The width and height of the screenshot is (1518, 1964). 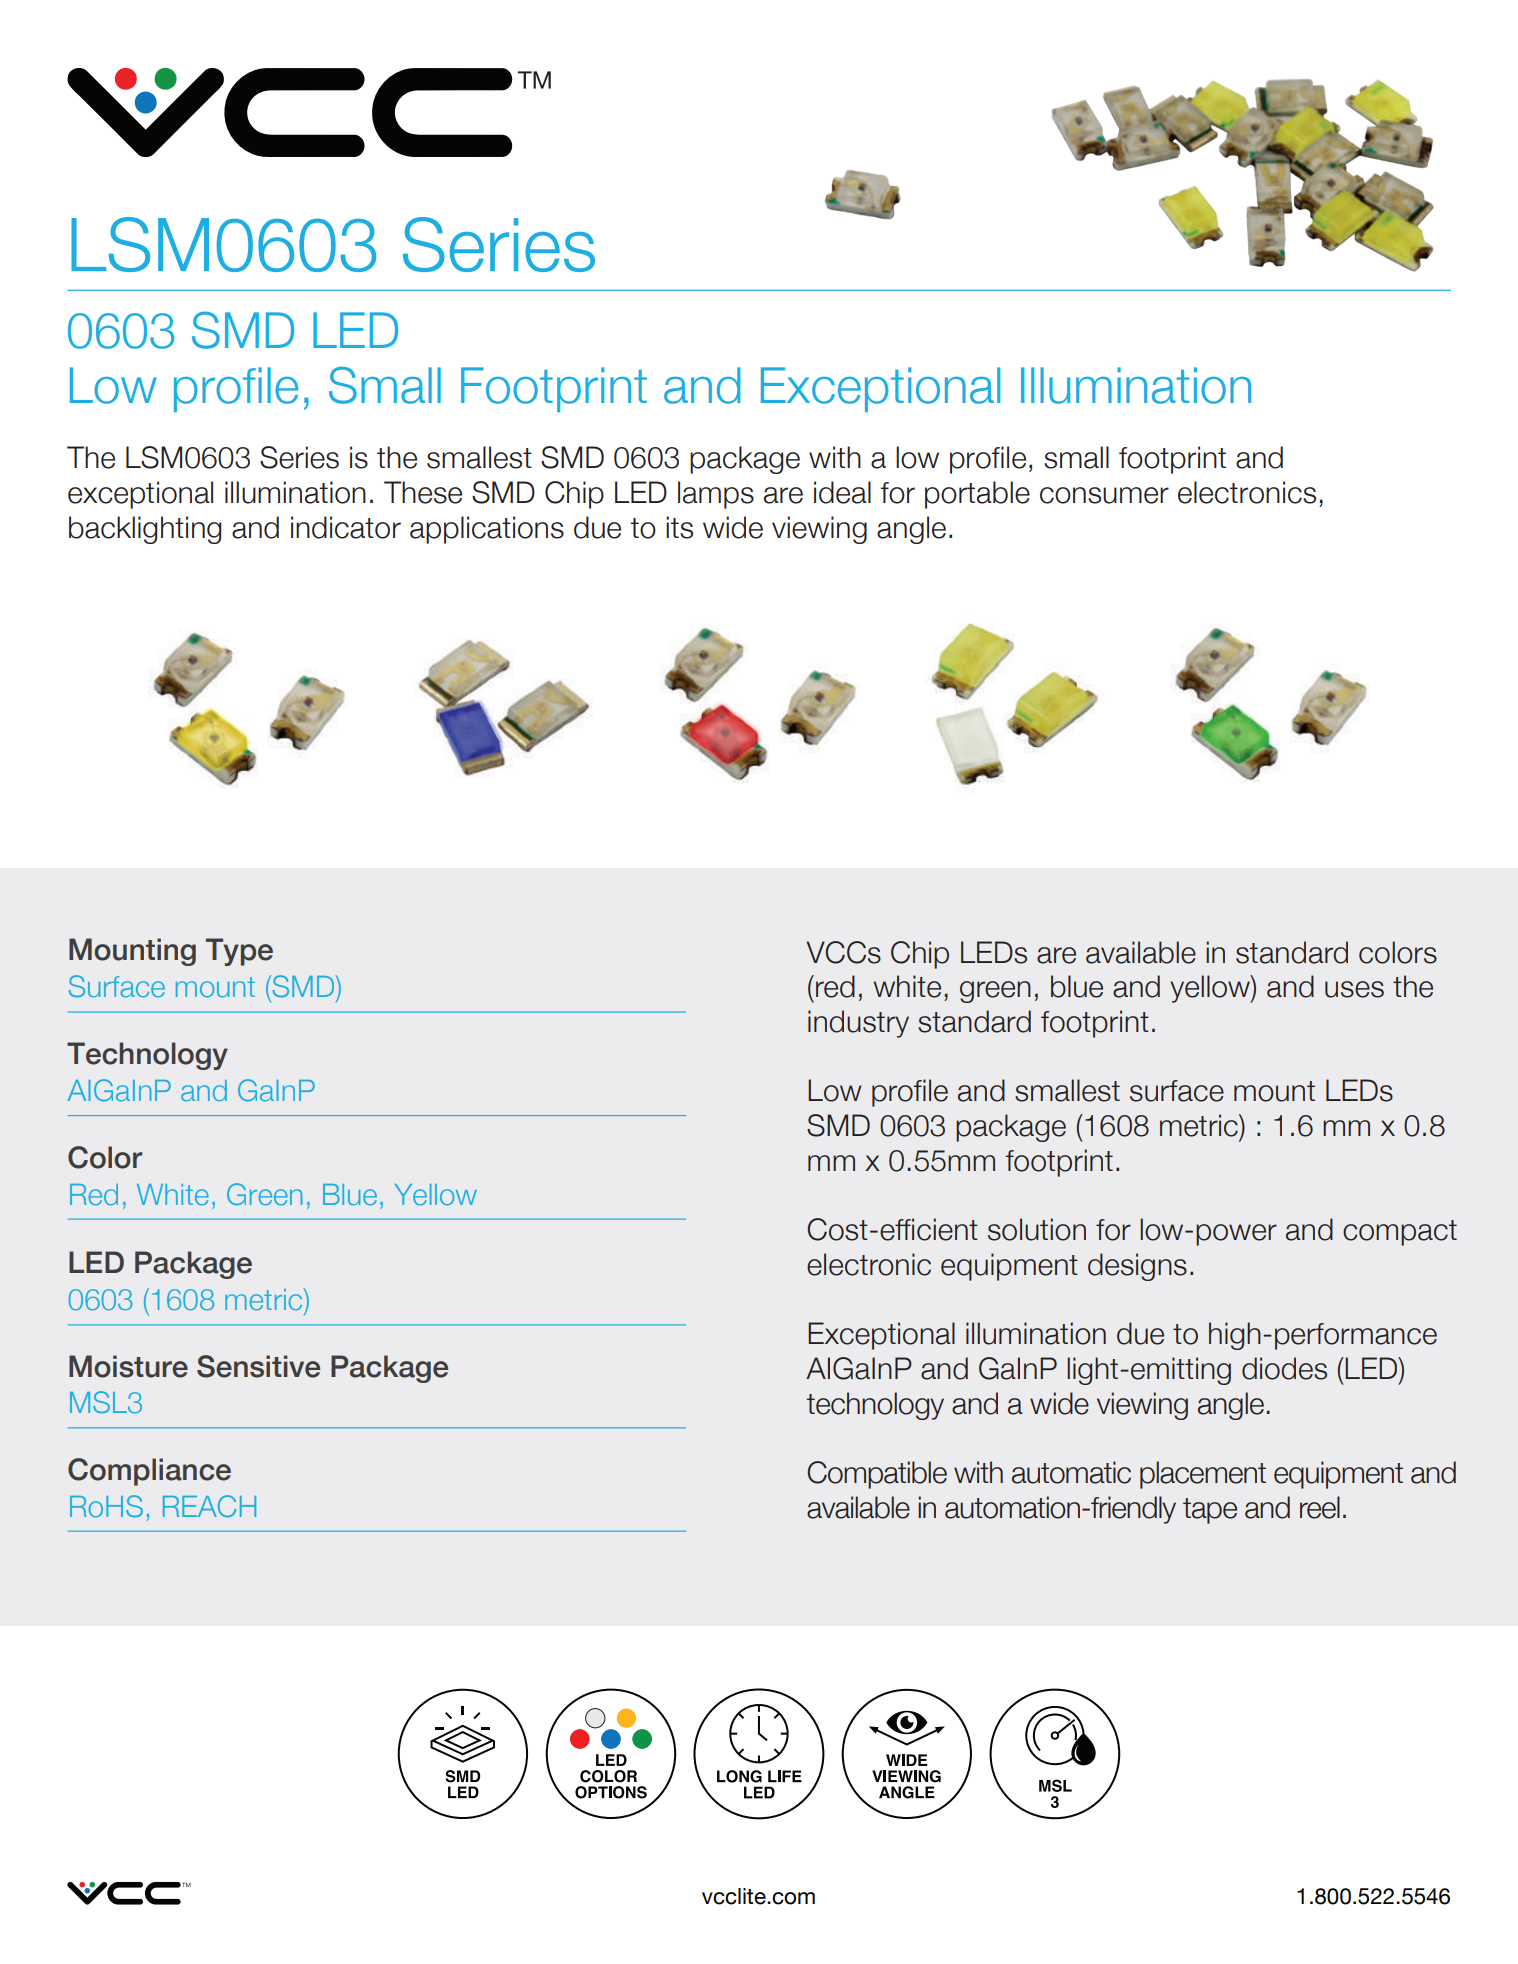 I want to click on its, so click(x=679, y=527).
